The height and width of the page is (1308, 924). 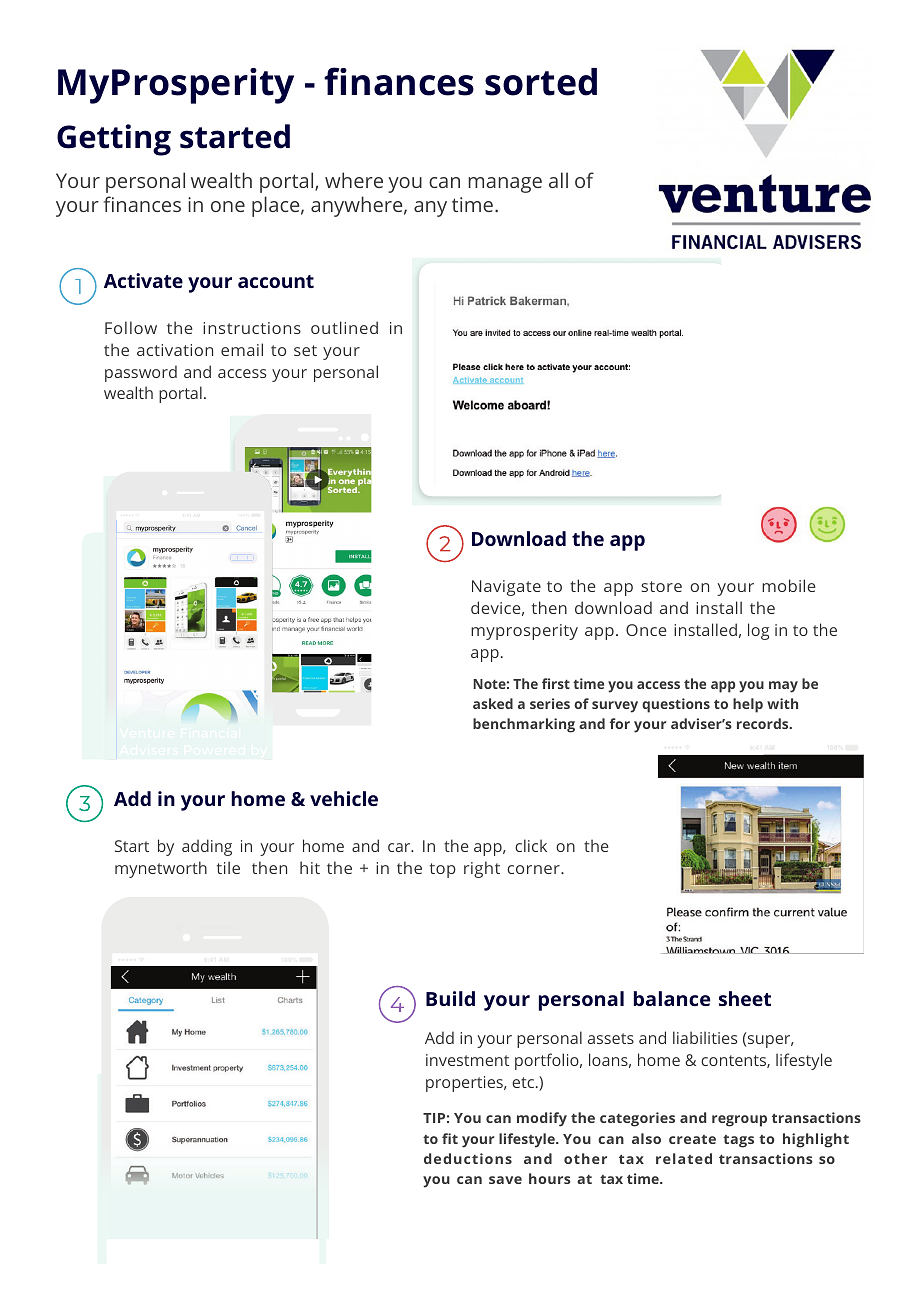 I want to click on right, so click(x=482, y=869).
